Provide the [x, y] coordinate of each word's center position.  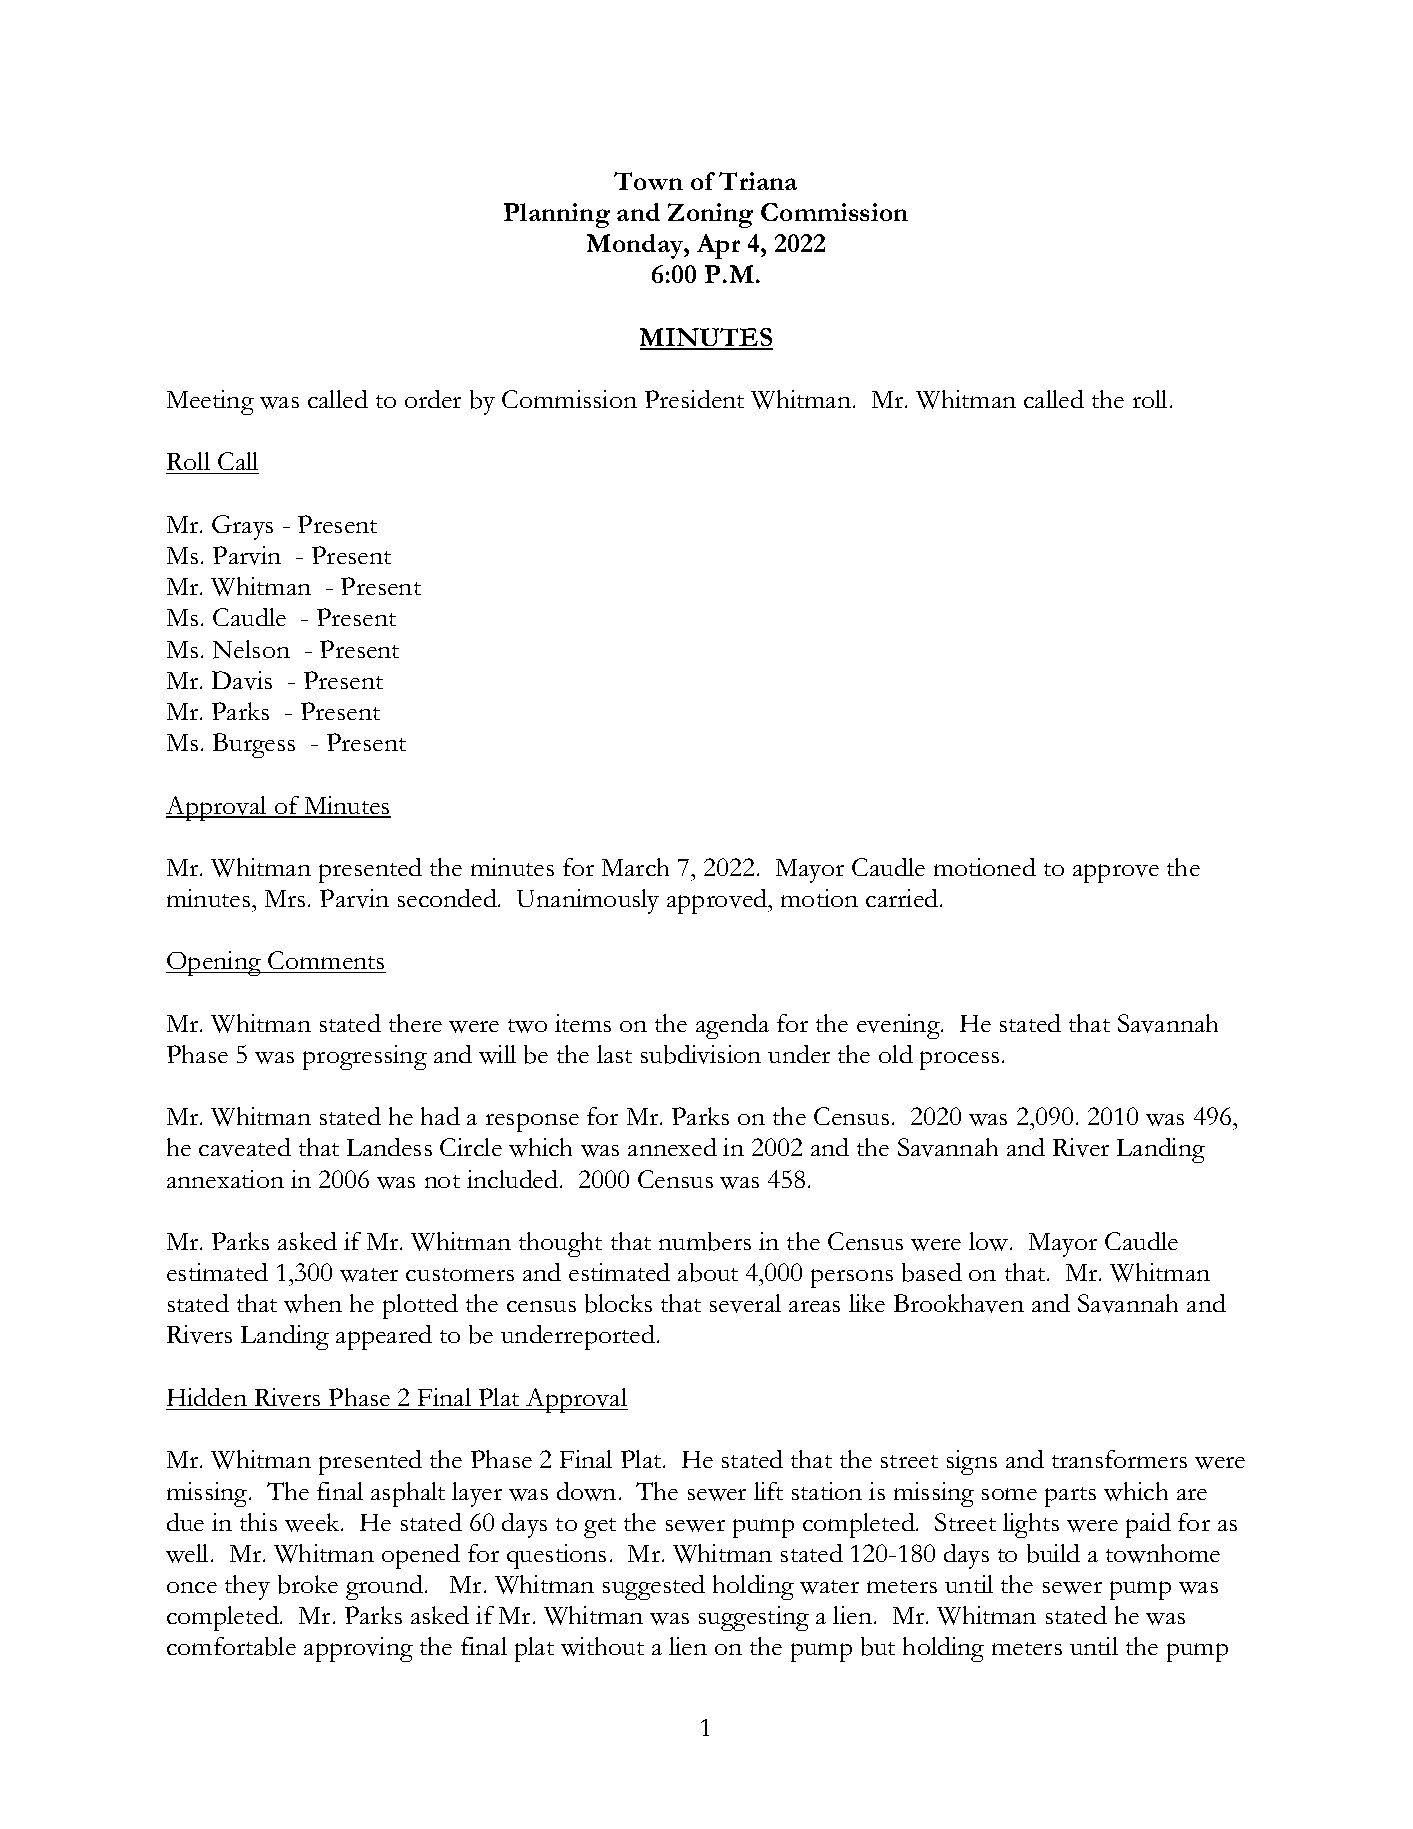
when [313, 1303]
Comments [326, 962]
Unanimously [588, 901]
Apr [718, 246]
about [708, 1272]
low [990, 1241]
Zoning [710, 215]
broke [308, 1584]
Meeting [210, 402]
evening [899, 1026]
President [694, 399]
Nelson [251, 649]
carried [903, 898]
